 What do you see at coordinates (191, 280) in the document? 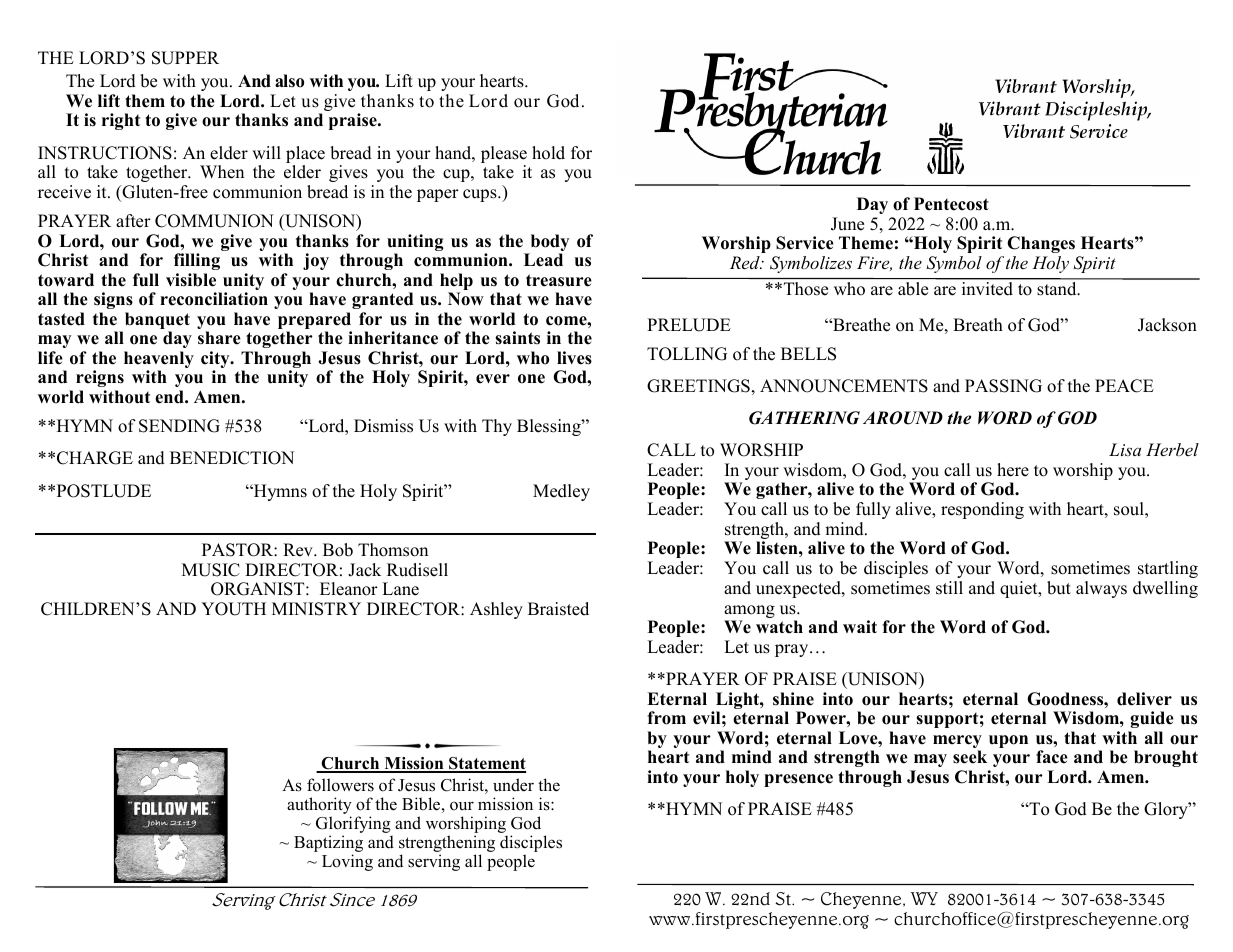
I see `visible` at bounding box center [191, 280].
